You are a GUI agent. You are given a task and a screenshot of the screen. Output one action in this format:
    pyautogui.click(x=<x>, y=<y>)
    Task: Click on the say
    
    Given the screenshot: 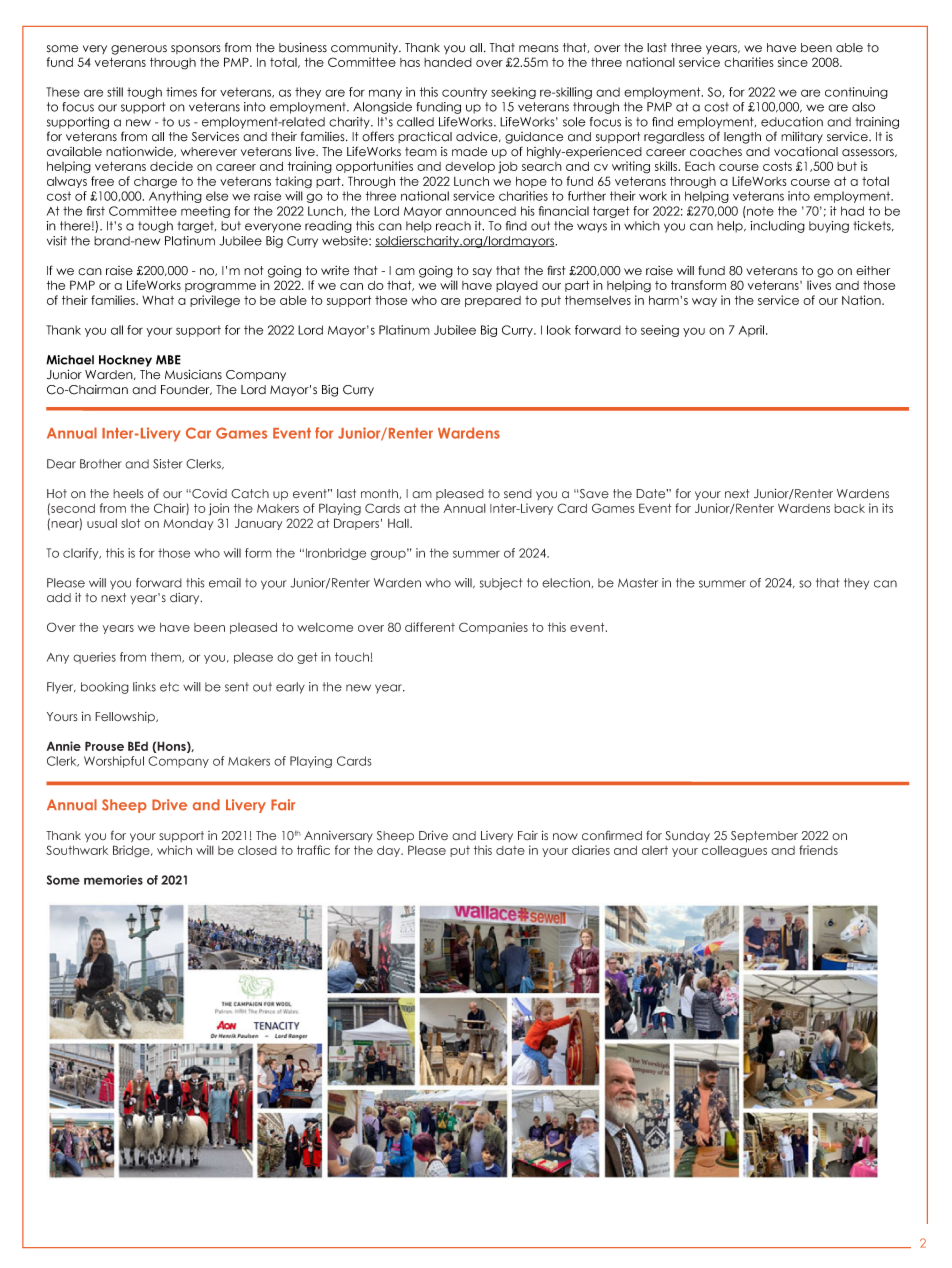 What is the action you would take?
    pyautogui.click(x=482, y=272)
